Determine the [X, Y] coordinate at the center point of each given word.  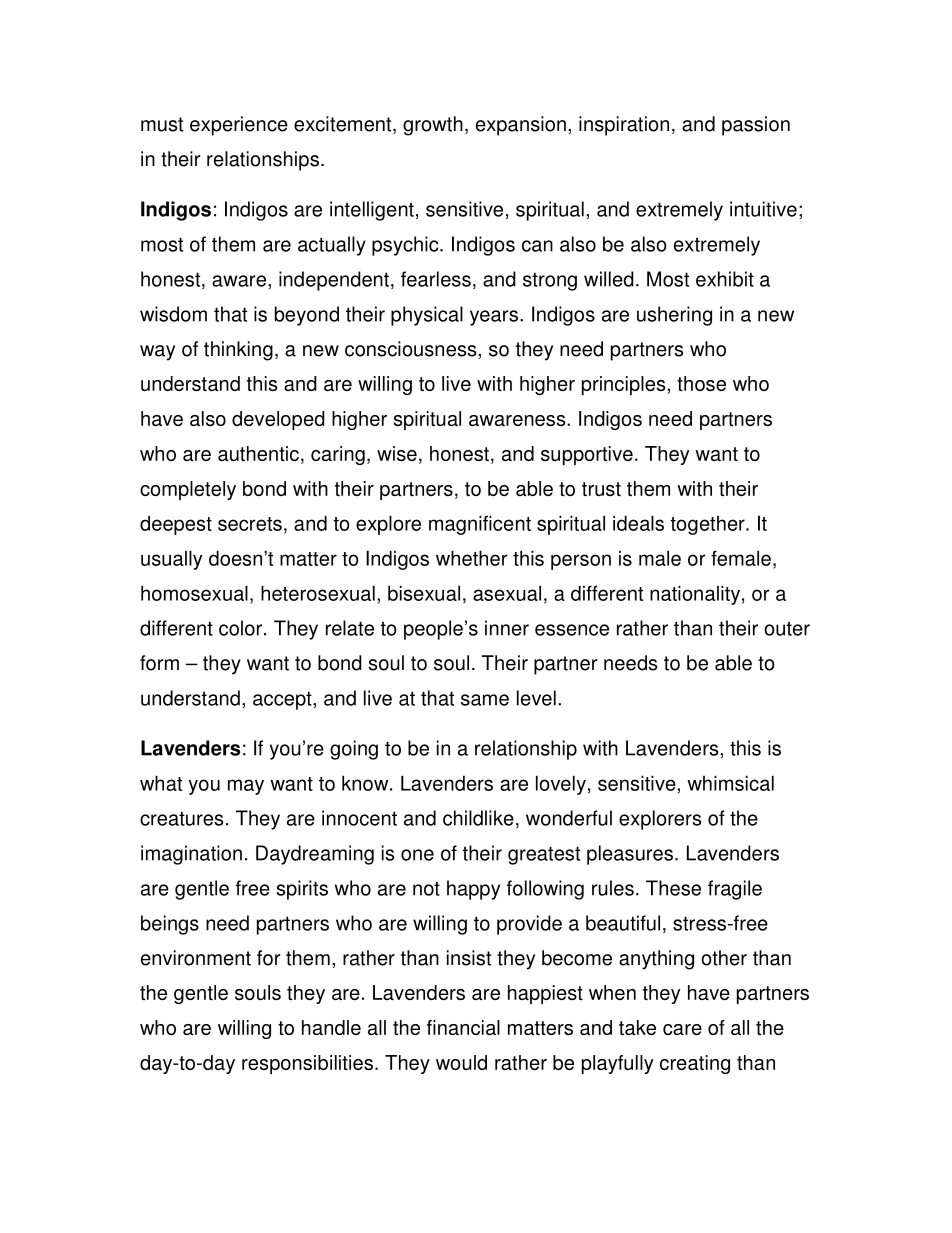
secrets [250, 524]
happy [473, 890]
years [494, 318]
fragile [735, 890]
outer [787, 629]
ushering [674, 316]
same [485, 700]
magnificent [480, 525]
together [708, 525]
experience [239, 126]
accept [283, 700]
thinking [238, 351]
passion [756, 126]
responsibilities [307, 1064]
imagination [191, 855]
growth [433, 126]
